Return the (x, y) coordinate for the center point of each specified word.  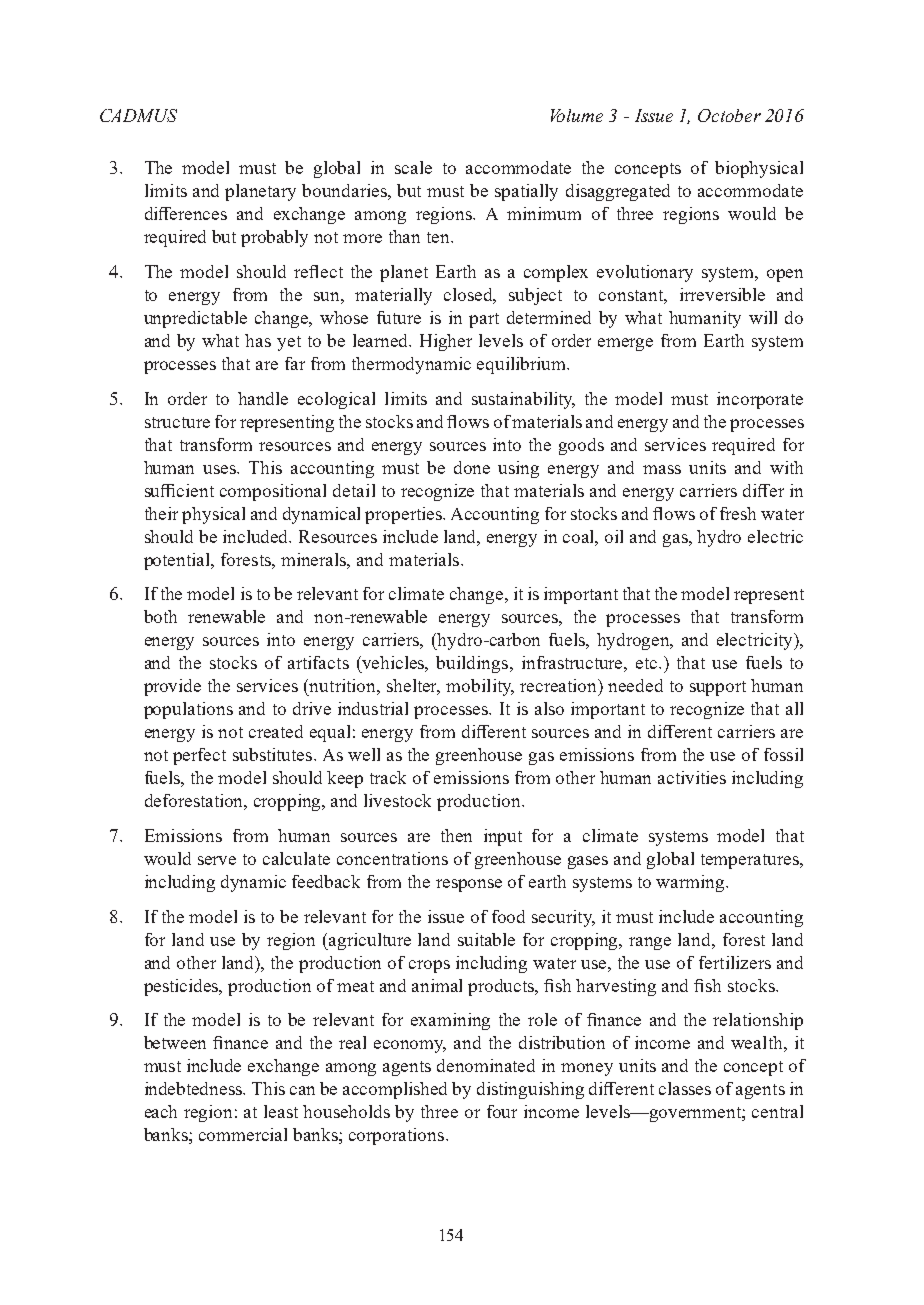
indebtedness (195, 1088)
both (160, 616)
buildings (473, 664)
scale (413, 167)
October (729, 115)
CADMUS (138, 115)
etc (648, 663)
